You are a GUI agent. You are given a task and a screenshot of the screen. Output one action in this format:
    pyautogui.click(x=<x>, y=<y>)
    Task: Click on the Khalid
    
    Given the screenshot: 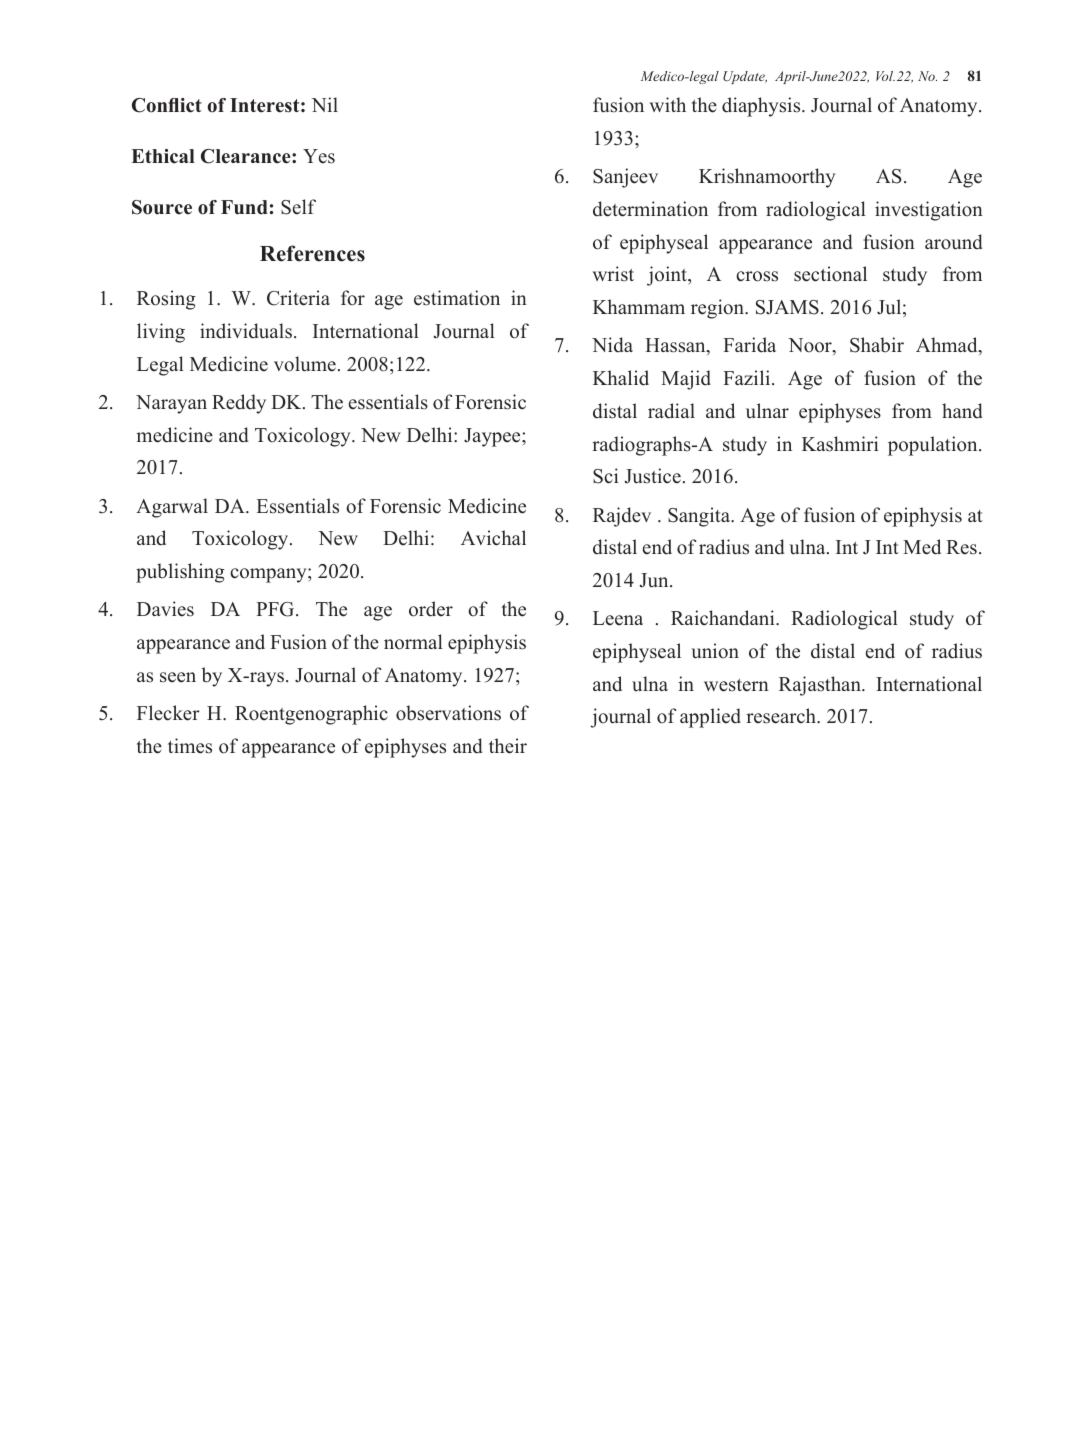 What is the action you would take?
    pyautogui.click(x=621, y=378)
